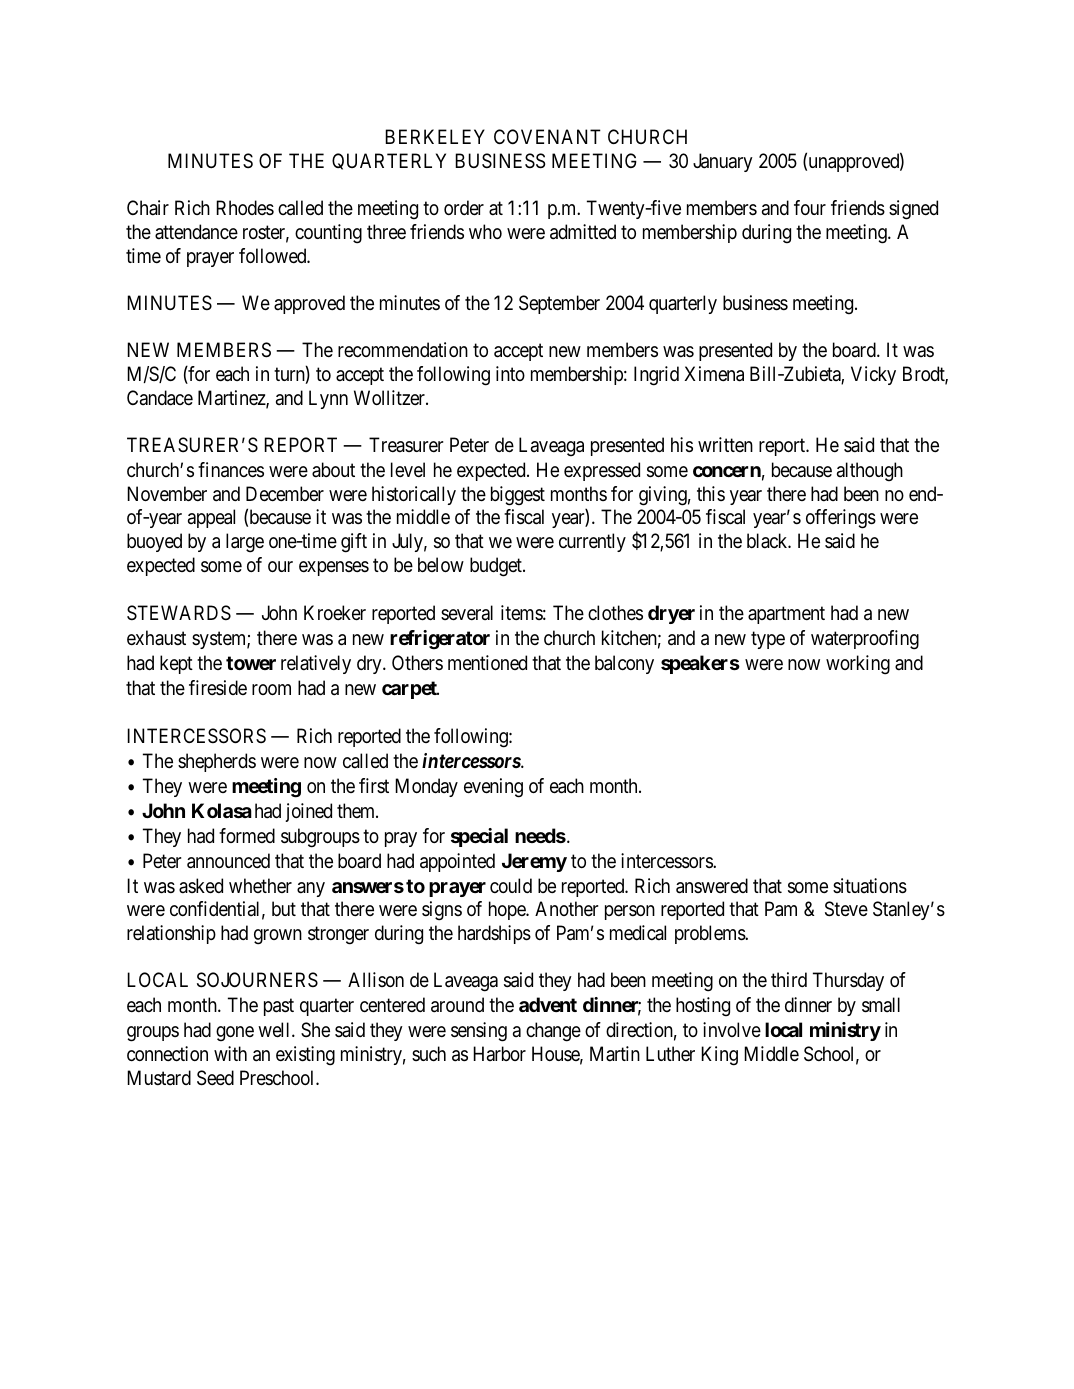 The image size is (1074, 1389). Describe the element at coordinates (810, 207) in the page. I see `four` at that location.
